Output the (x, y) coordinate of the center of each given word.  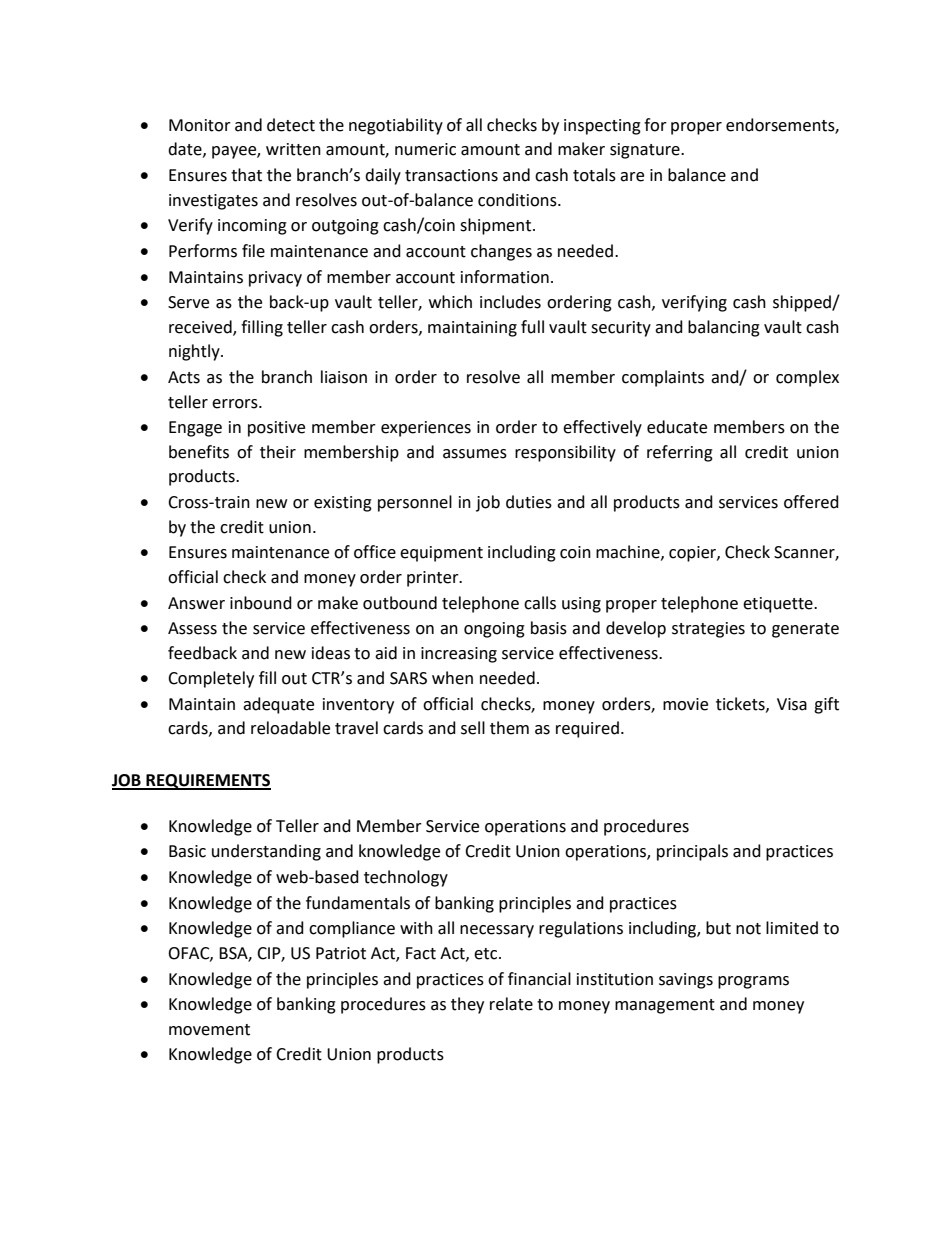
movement (209, 1030)
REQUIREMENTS (207, 782)
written (293, 149)
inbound (261, 603)
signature (646, 151)
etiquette (779, 605)
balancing (724, 328)
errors (236, 404)
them (509, 728)
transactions (451, 175)
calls (540, 603)
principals (692, 852)
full (532, 327)
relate (511, 1004)
